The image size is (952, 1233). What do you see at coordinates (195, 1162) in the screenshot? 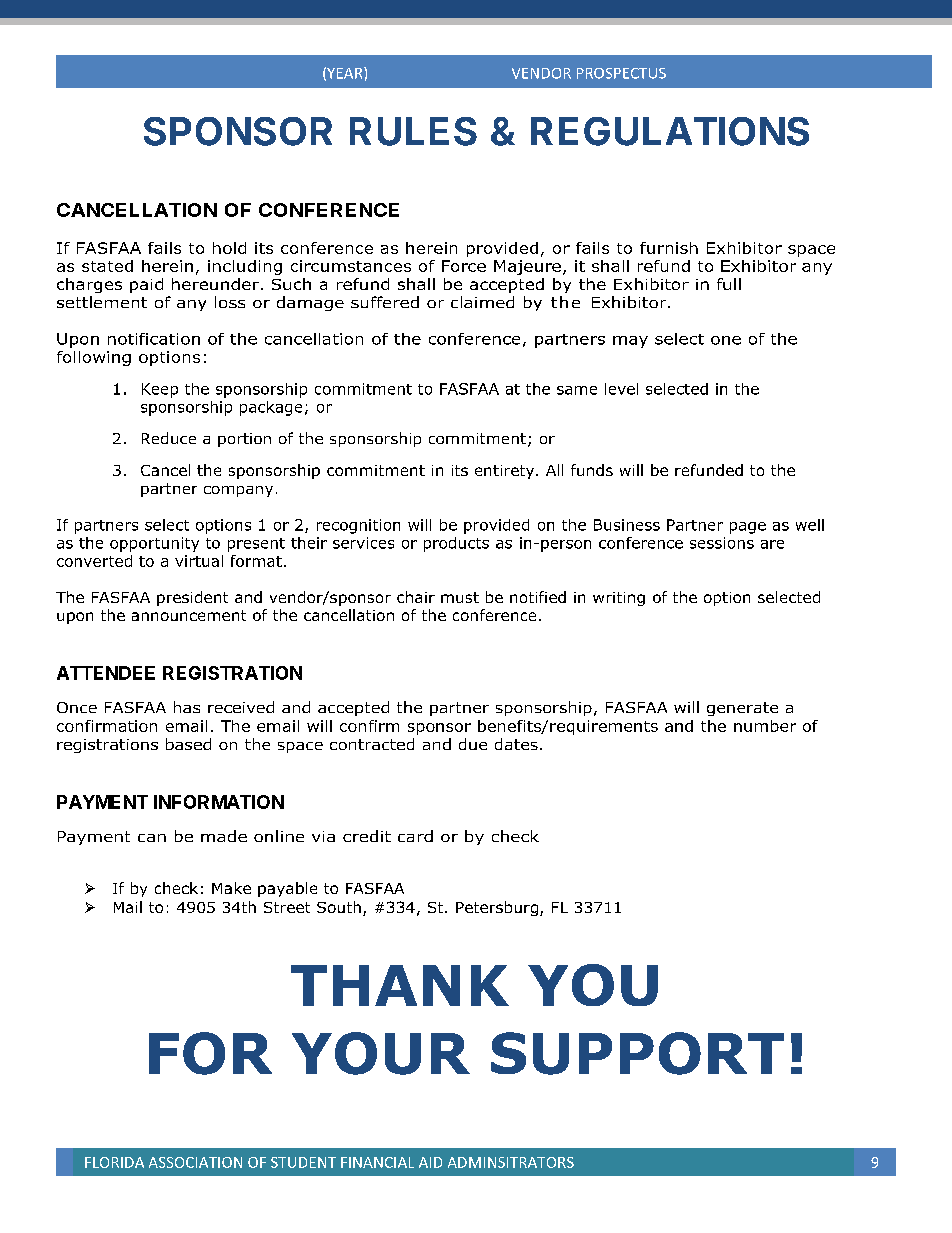
I see `ASSOCIATION` at bounding box center [195, 1162].
